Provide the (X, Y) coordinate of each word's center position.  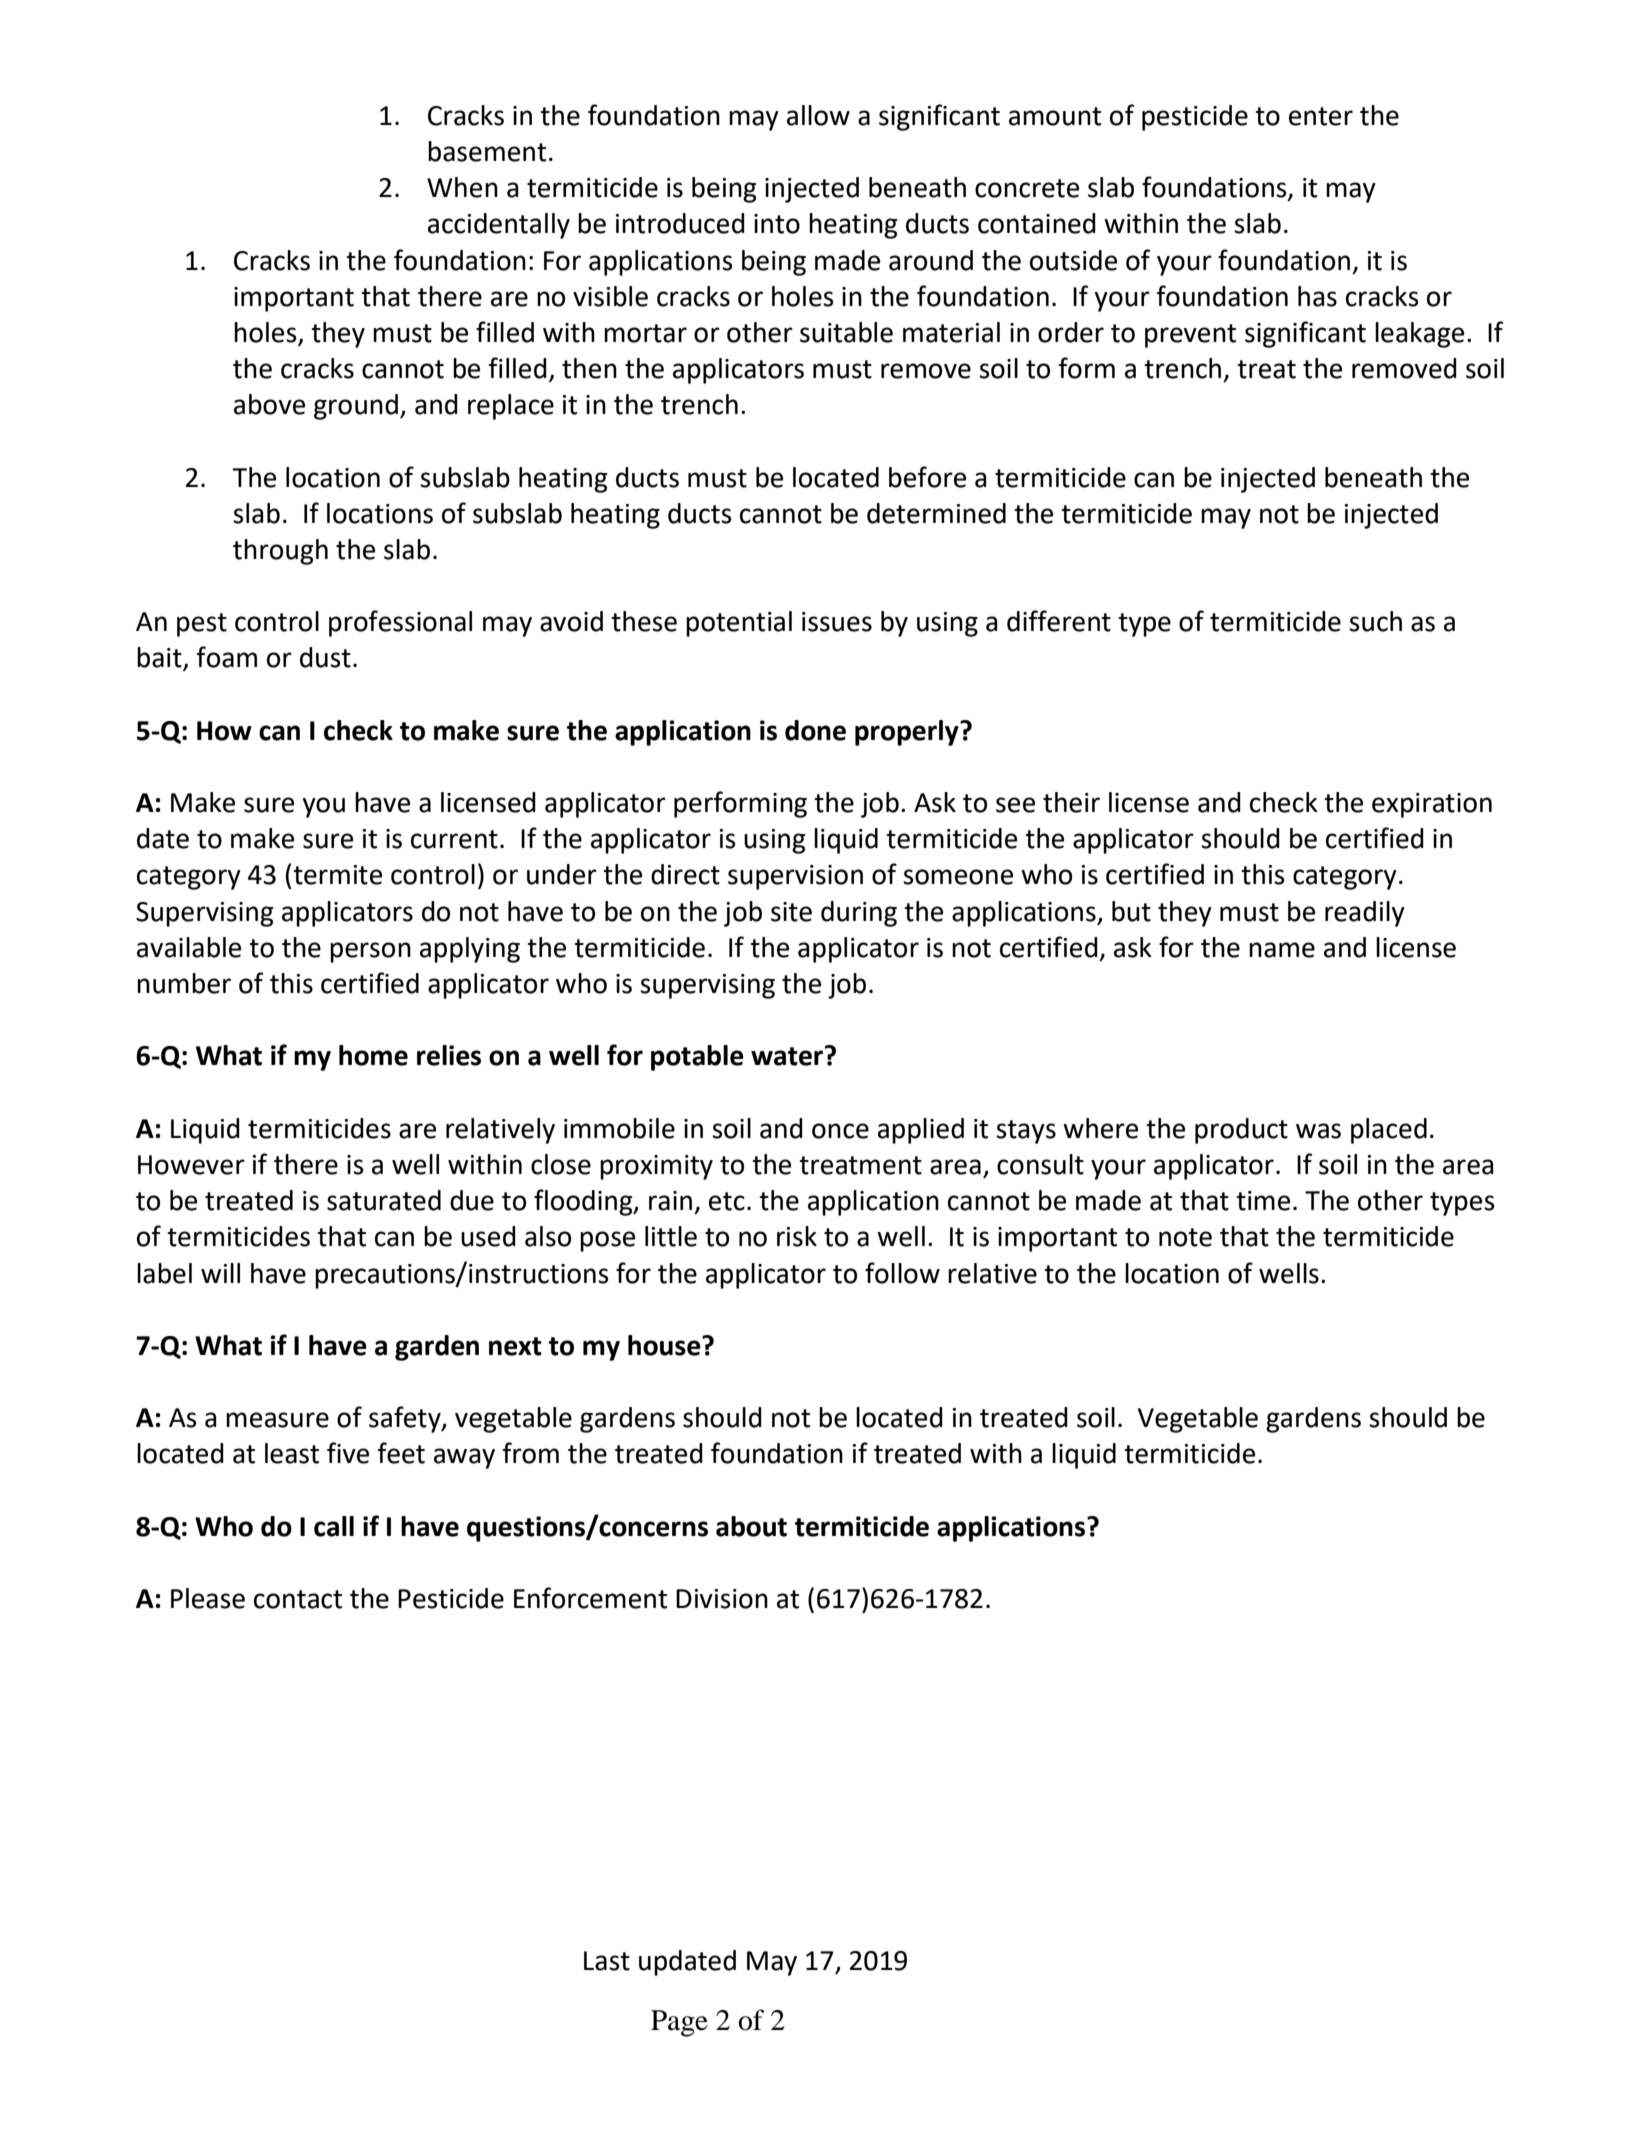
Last (607, 1961)
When (462, 187)
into (777, 224)
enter (1321, 116)
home (373, 1055)
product (1241, 1131)
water (788, 1056)
